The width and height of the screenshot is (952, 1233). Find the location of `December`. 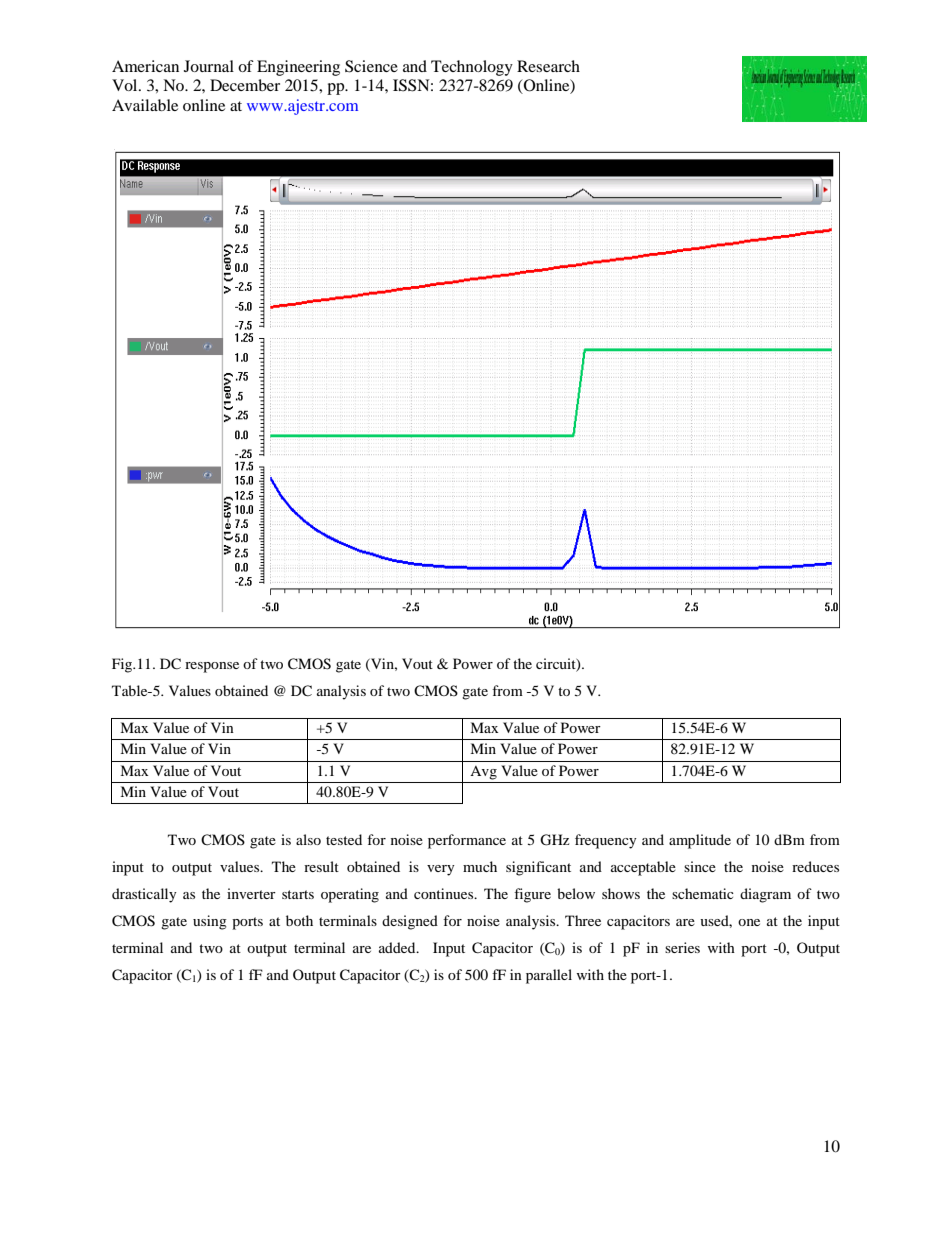

December is located at coordinates (245, 85).
